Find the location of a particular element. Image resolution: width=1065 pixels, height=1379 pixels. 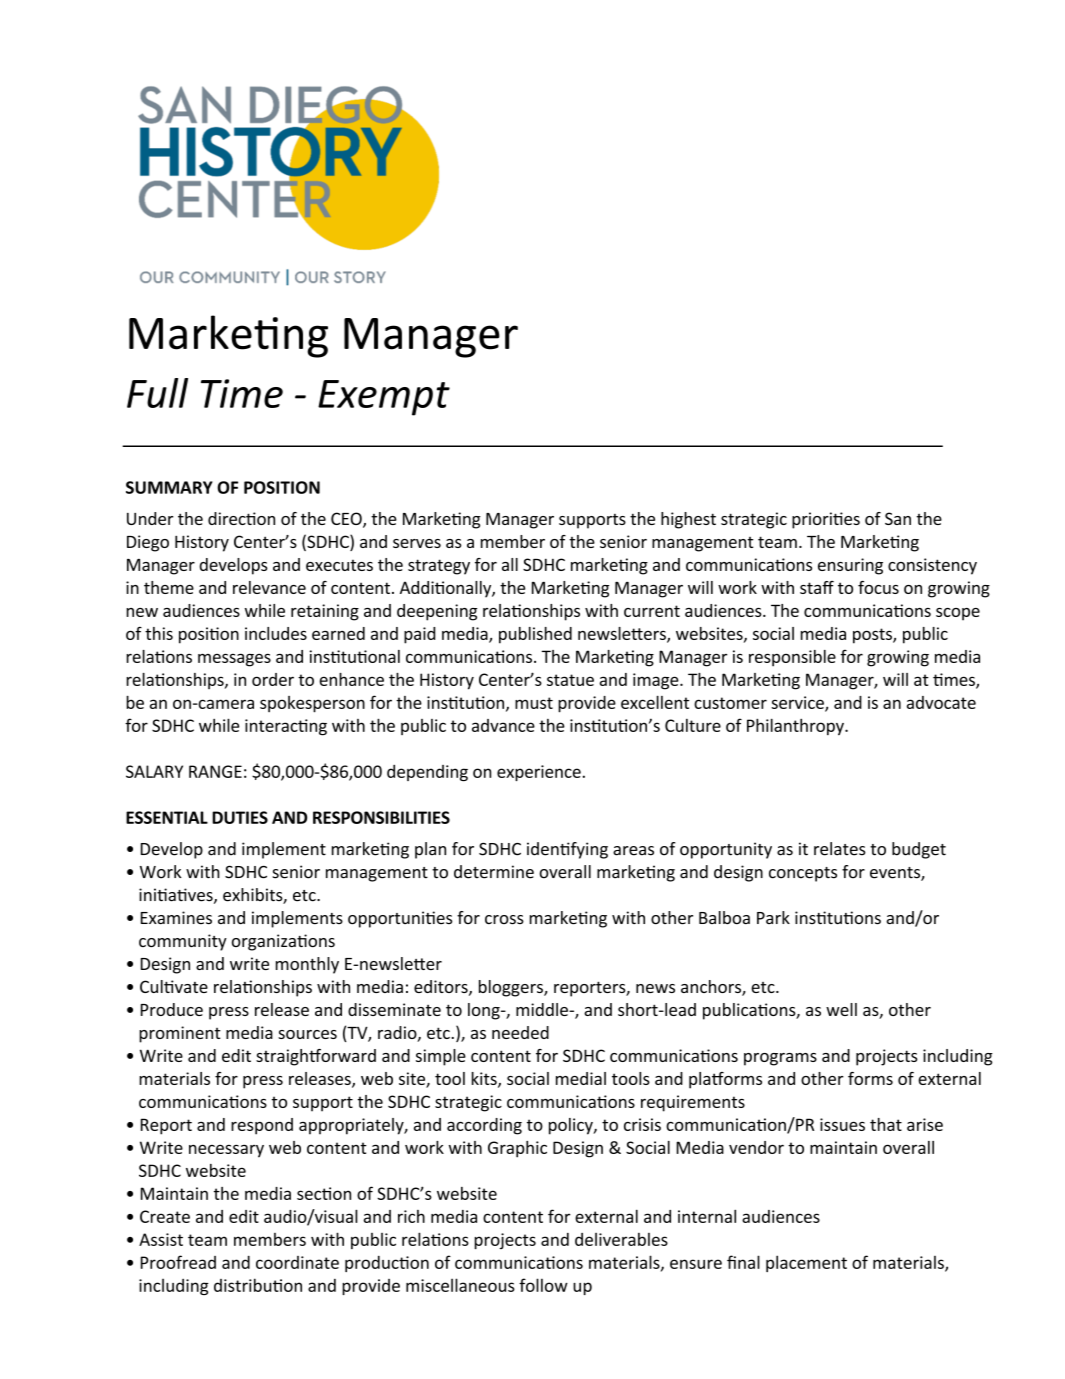

sources is located at coordinates (307, 1034).
